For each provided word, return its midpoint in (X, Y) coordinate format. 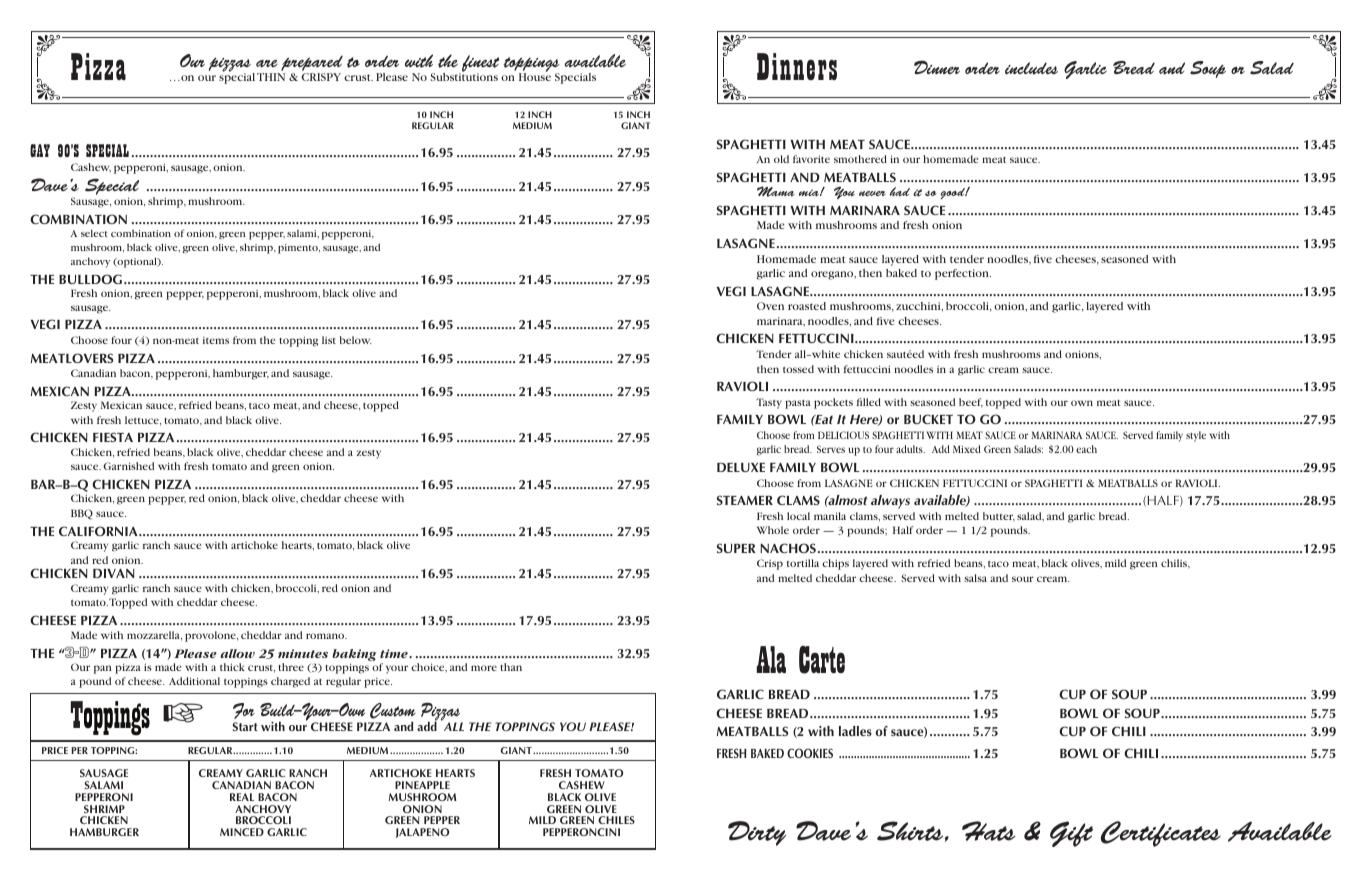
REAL (242, 797)
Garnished (128, 466)
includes (1031, 68)
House (535, 77)
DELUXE (741, 467)
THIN (271, 77)
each (1086, 449)
